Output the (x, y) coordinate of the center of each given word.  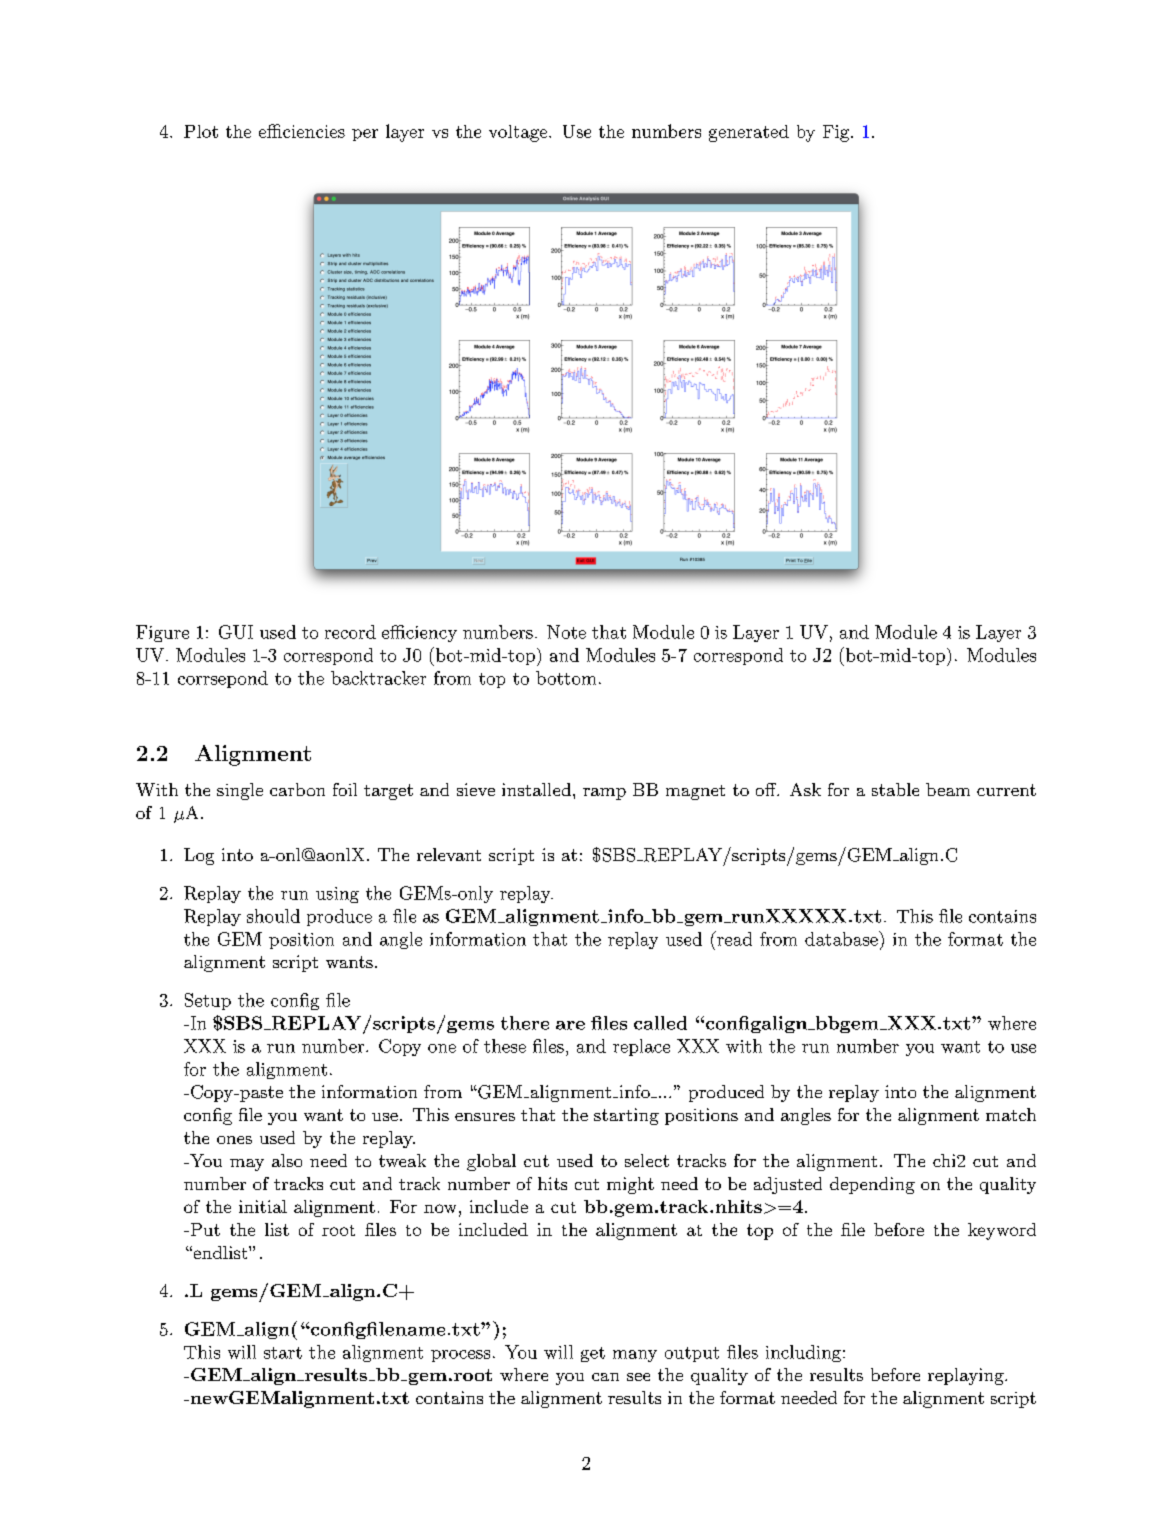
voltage (518, 133)
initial (263, 1206)
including (803, 1353)
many (635, 1356)
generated (749, 133)
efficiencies (302, 131)
